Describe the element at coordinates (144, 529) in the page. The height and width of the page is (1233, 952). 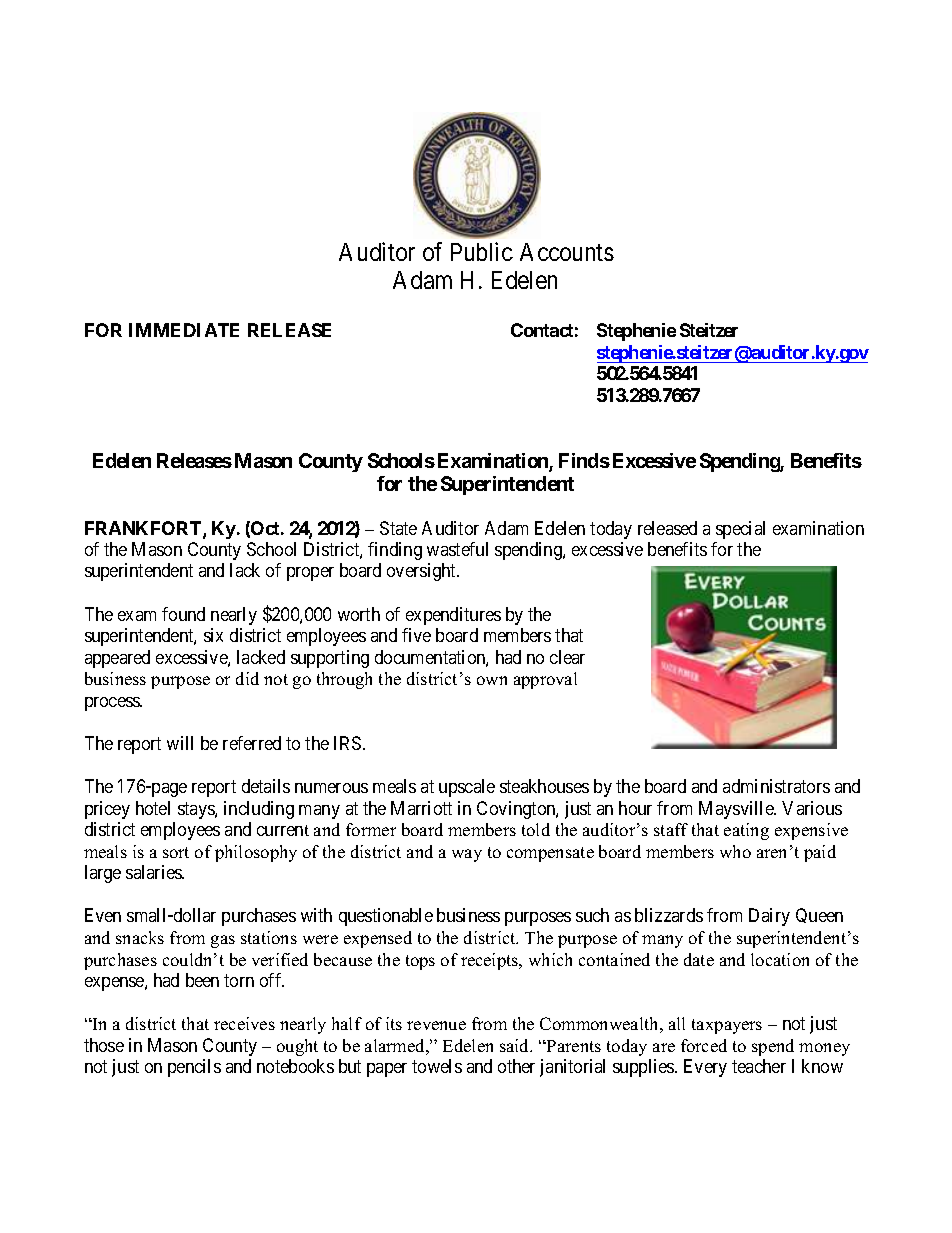
I see `FRANKFORT` at that location.
